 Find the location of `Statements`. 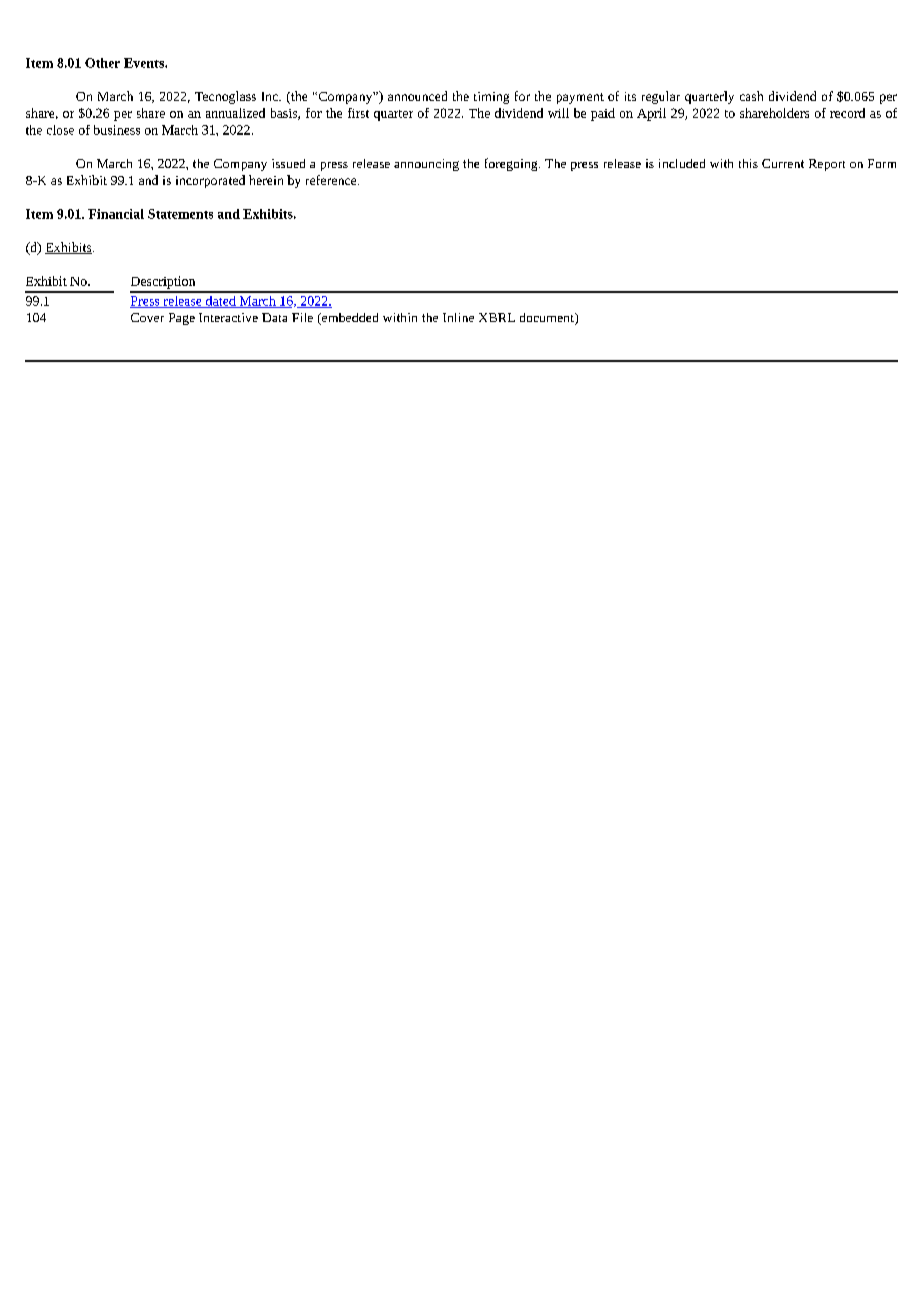

Statements is located at coordinates (180, 214).
